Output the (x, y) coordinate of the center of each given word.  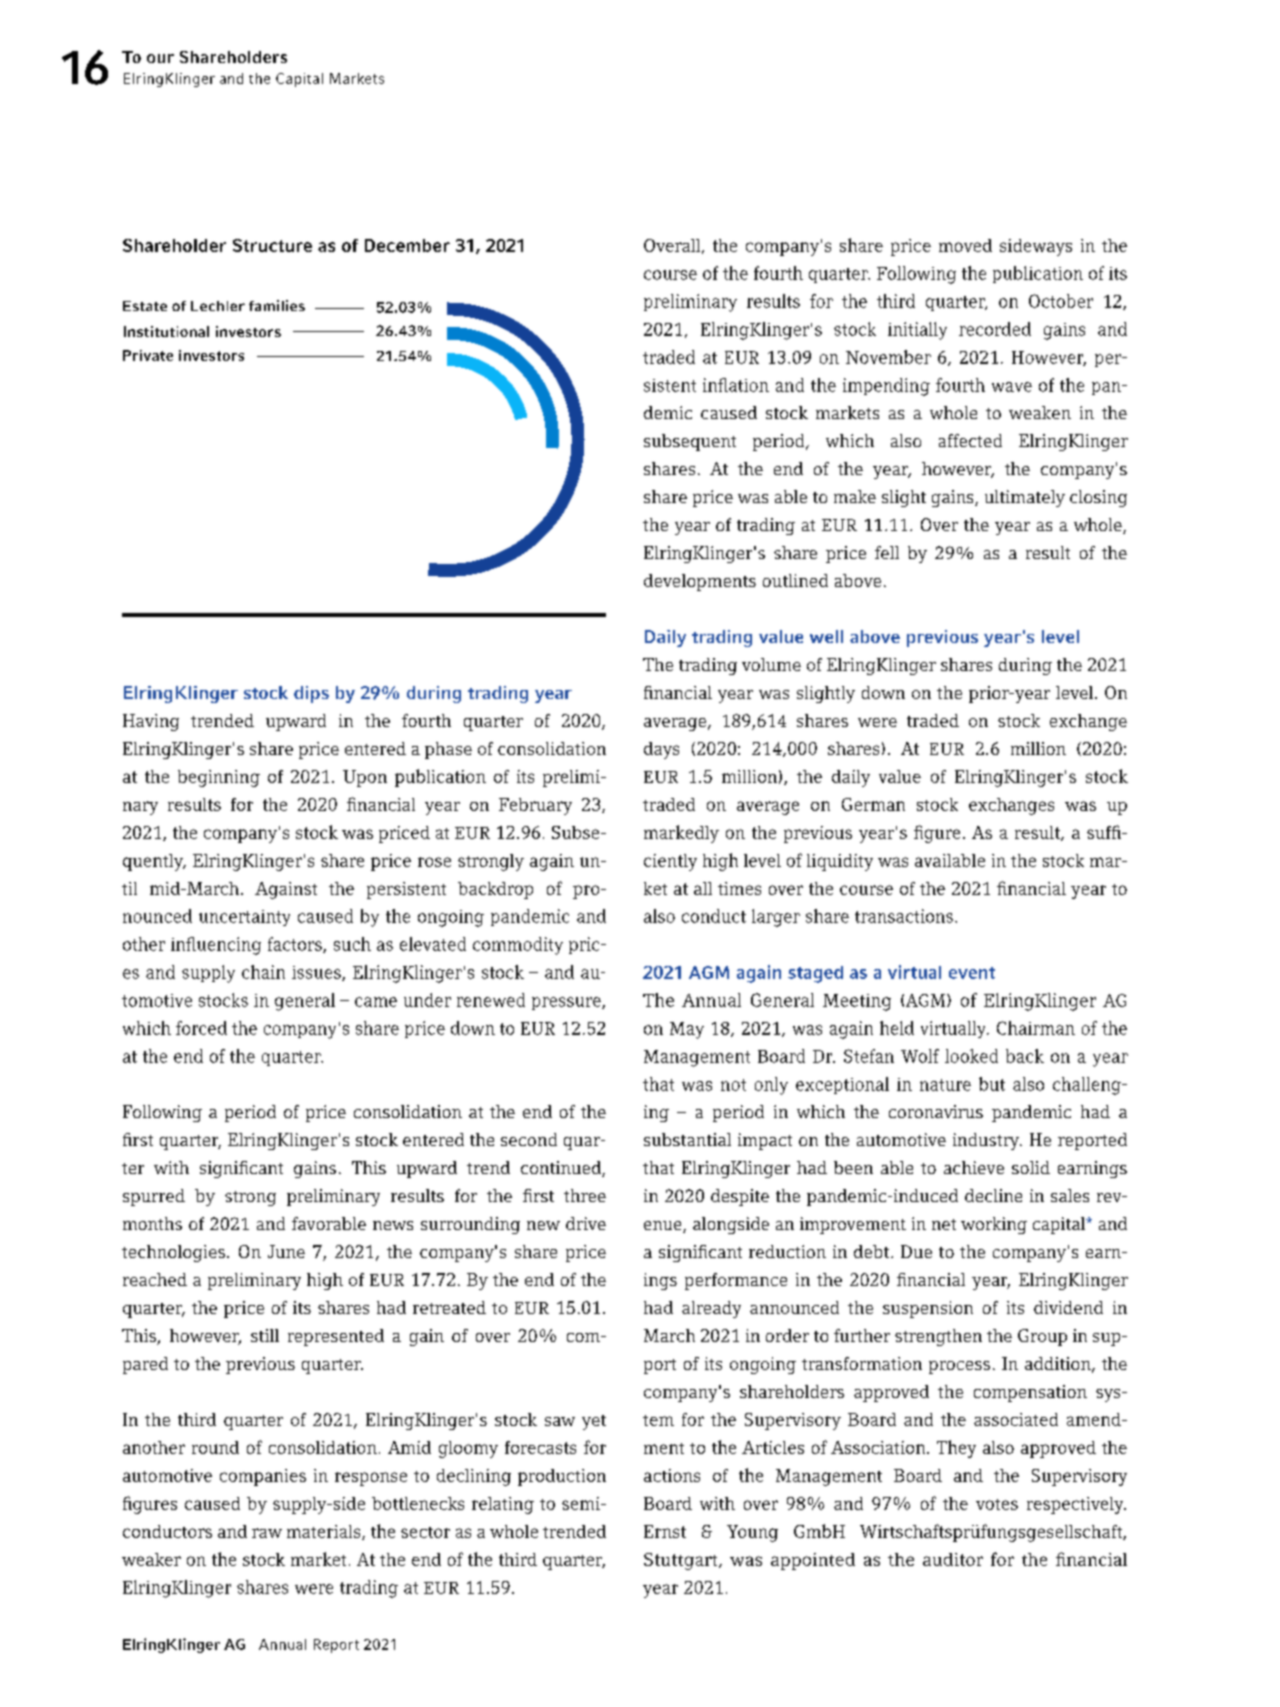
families (277, 305)
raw (267, 1533)
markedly (681, 834)
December (407, 245)
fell (887, 552)
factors (296, 945)
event (972, 973)
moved (965, 245)
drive (586, 1223)
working (994, 1225)
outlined (795, 580)
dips (311, 694)
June (286, 1251)
